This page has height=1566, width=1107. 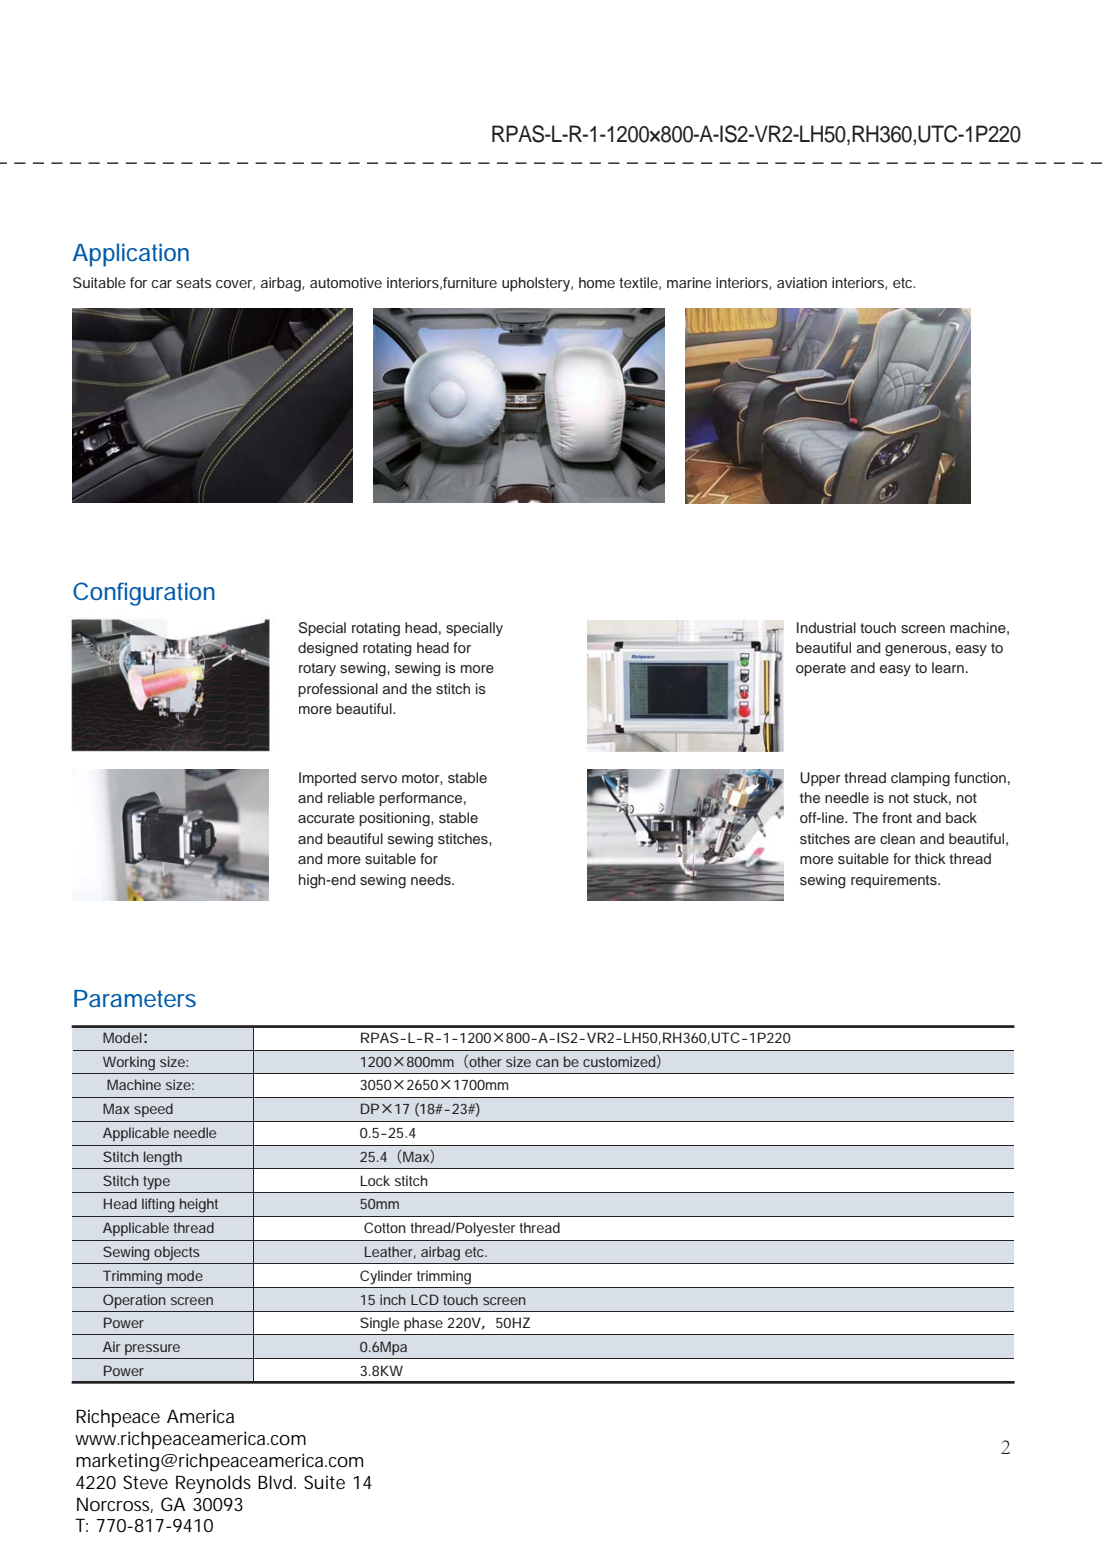 I want to click on thick, so click(x=930, y=858).
